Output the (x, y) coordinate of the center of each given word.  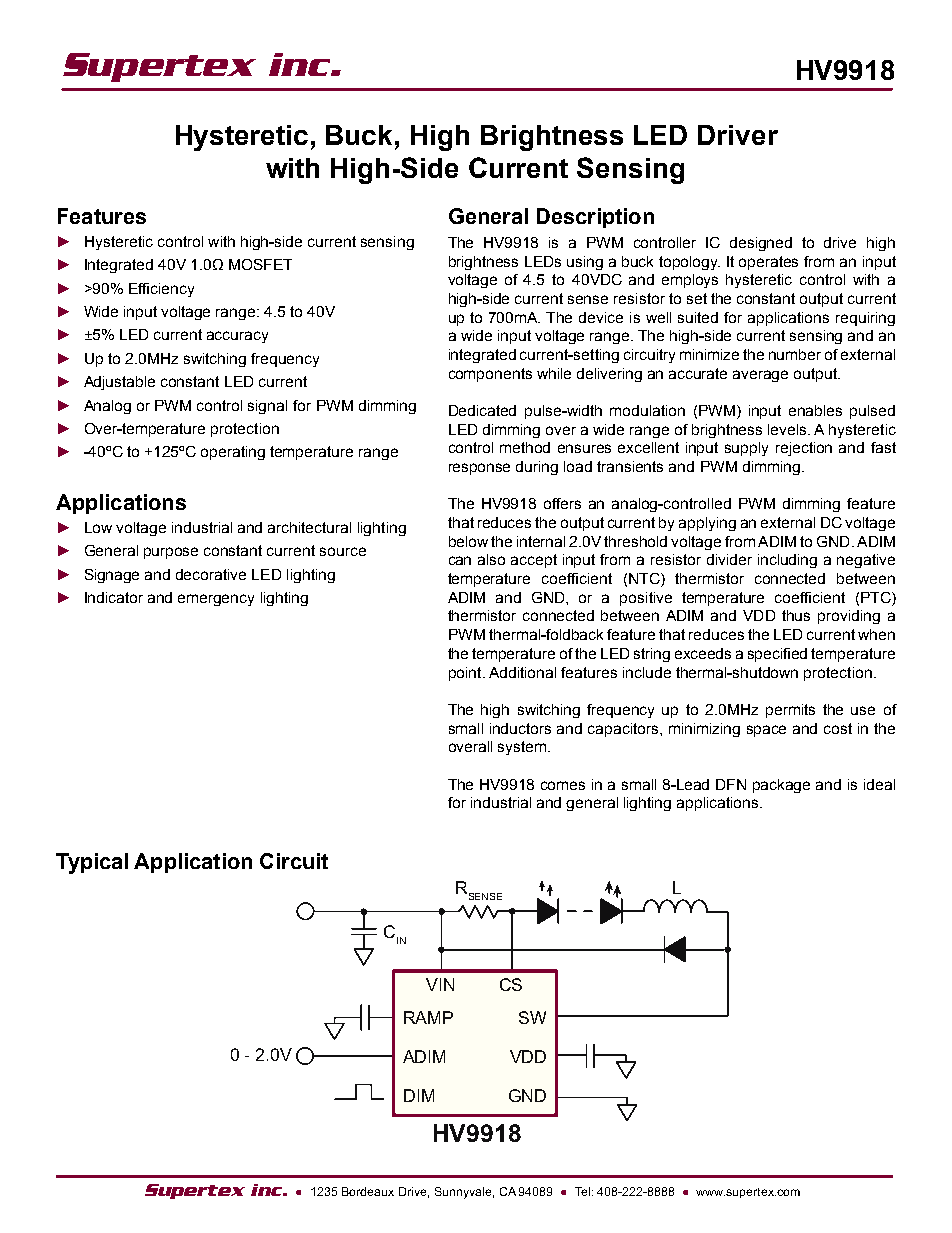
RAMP (428, 1017)
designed (761, 244)
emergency (216, 600)
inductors (520, 728)
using (585, 263)
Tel (582, 1191)
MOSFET (260, 264)
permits (790, 711)
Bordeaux (368, 1191)
